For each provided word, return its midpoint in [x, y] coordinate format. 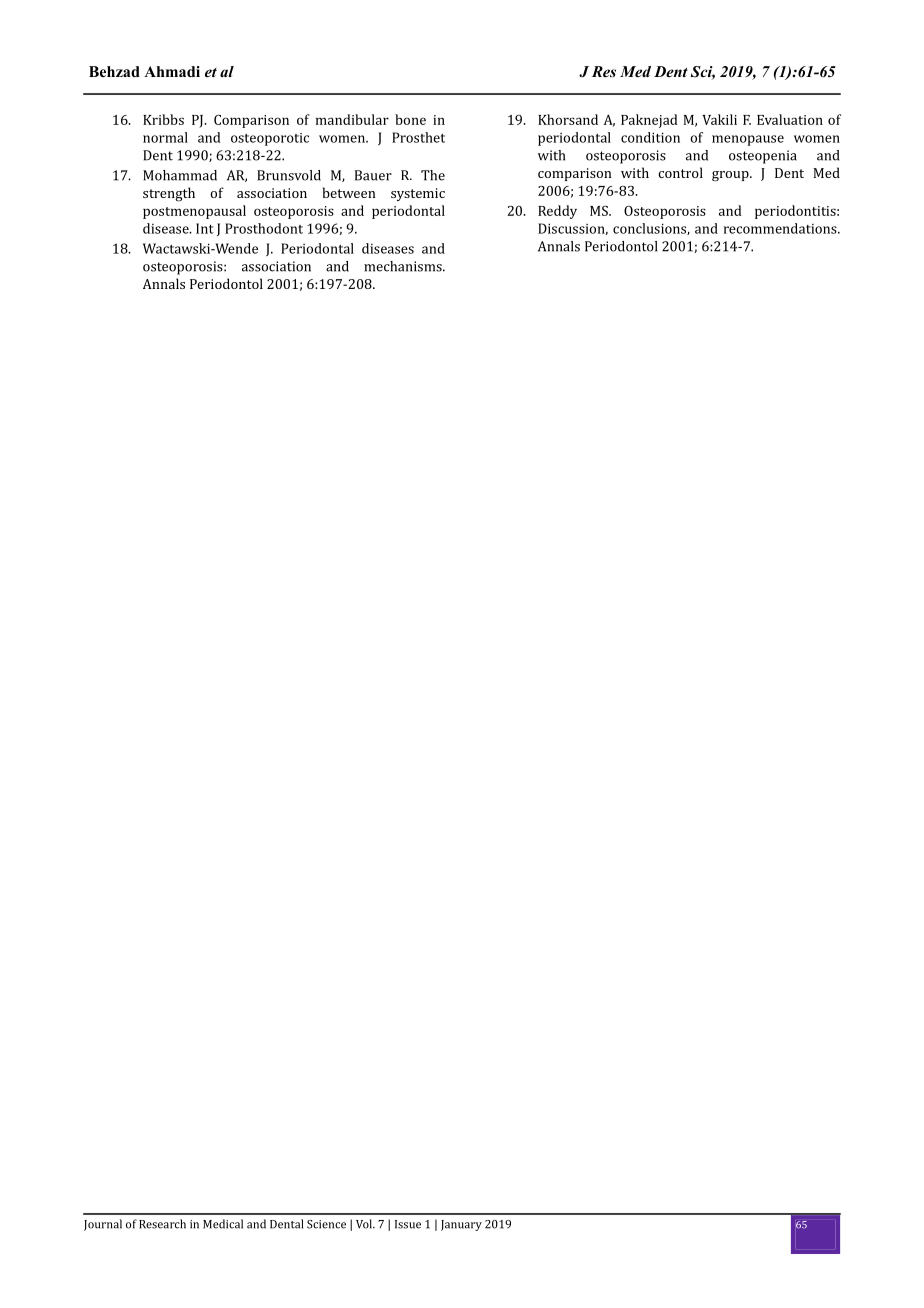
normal [165, 137]
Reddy [557, 212]
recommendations [781, 228]
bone [410, 119]
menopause [748, 140]
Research [162, 1224]
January [461, 1225]
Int [205, 228]
